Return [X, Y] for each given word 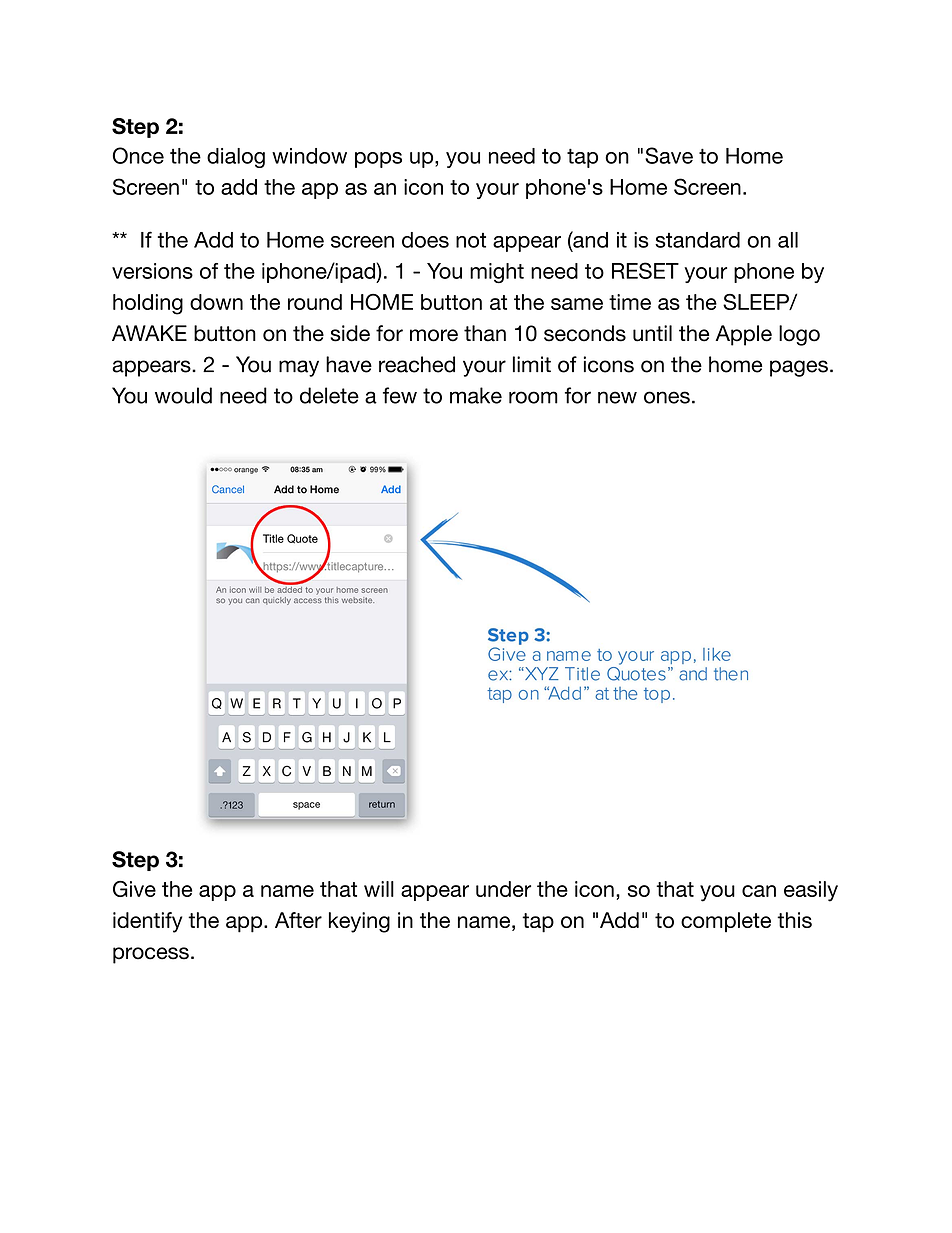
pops [378, 160]
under [503, 889]
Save [669, 155]
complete [726, 922]
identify [147, 922]
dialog [236, 158]
